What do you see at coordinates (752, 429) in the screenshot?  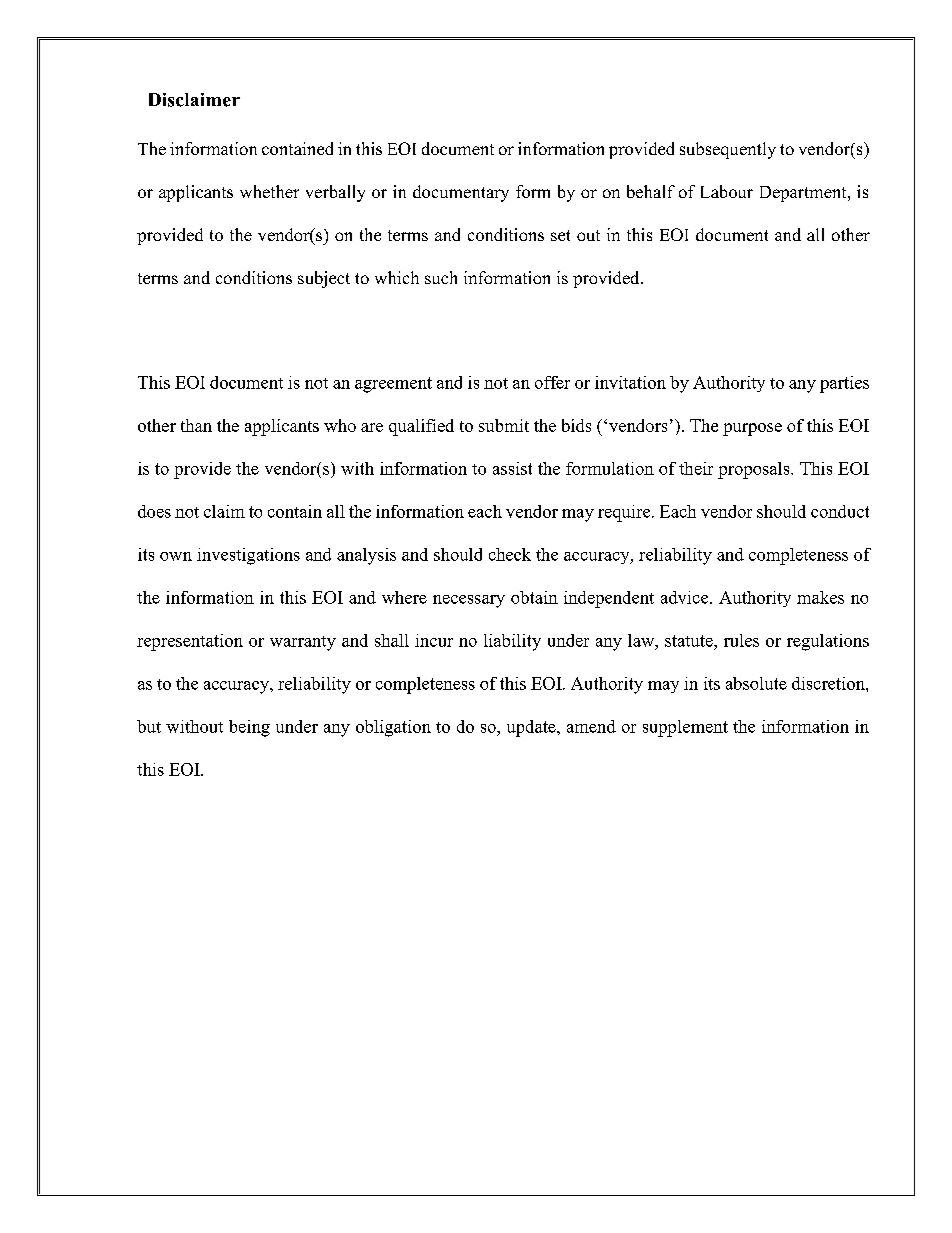 I see `purpose` at bounding box center [752, 429].
